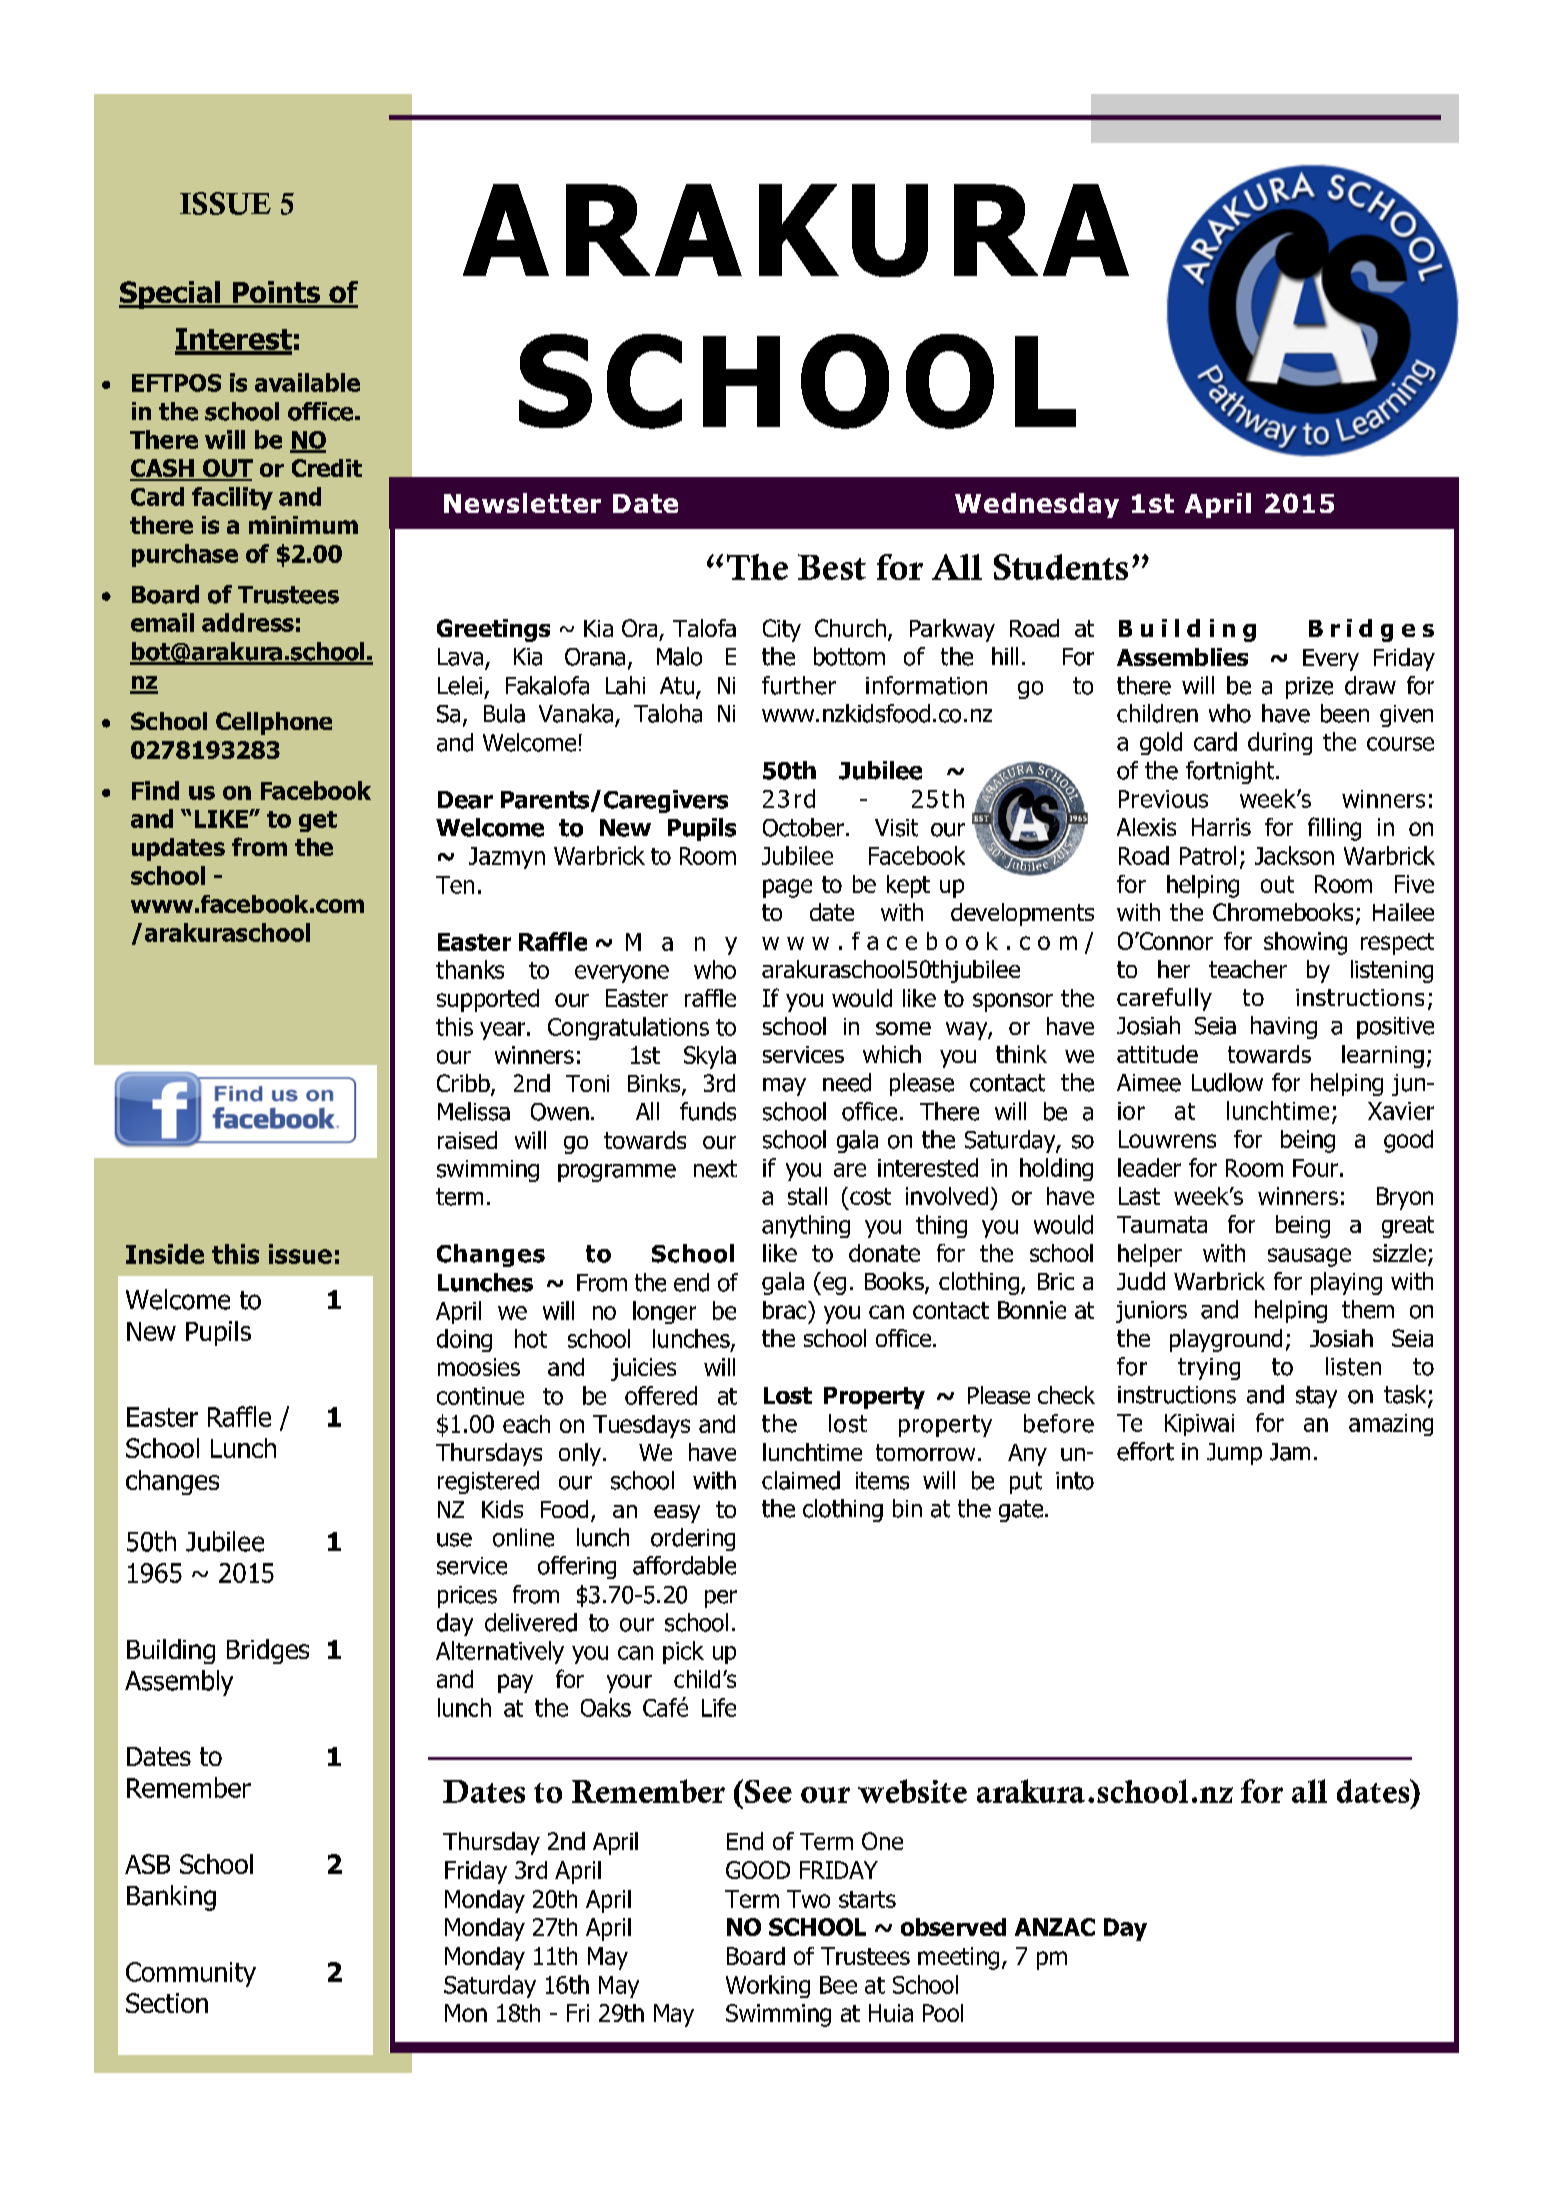 This image has height=2197, width=1553. What do you see at coordinates (165, 1254) in the image?
I see `Inside` at bounding box center [165, 1254].
